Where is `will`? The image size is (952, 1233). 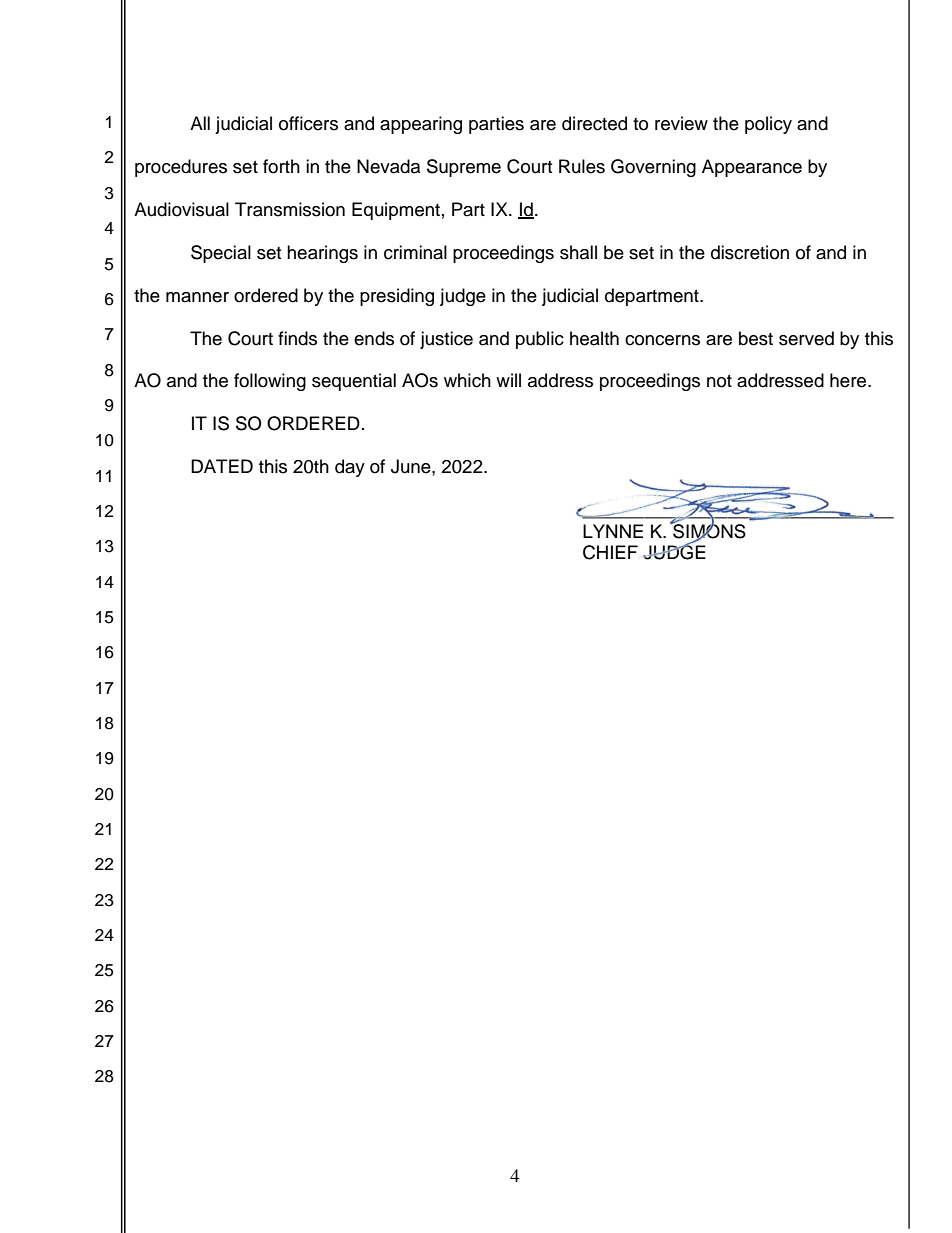
will is located at coordinates (508, 380).
